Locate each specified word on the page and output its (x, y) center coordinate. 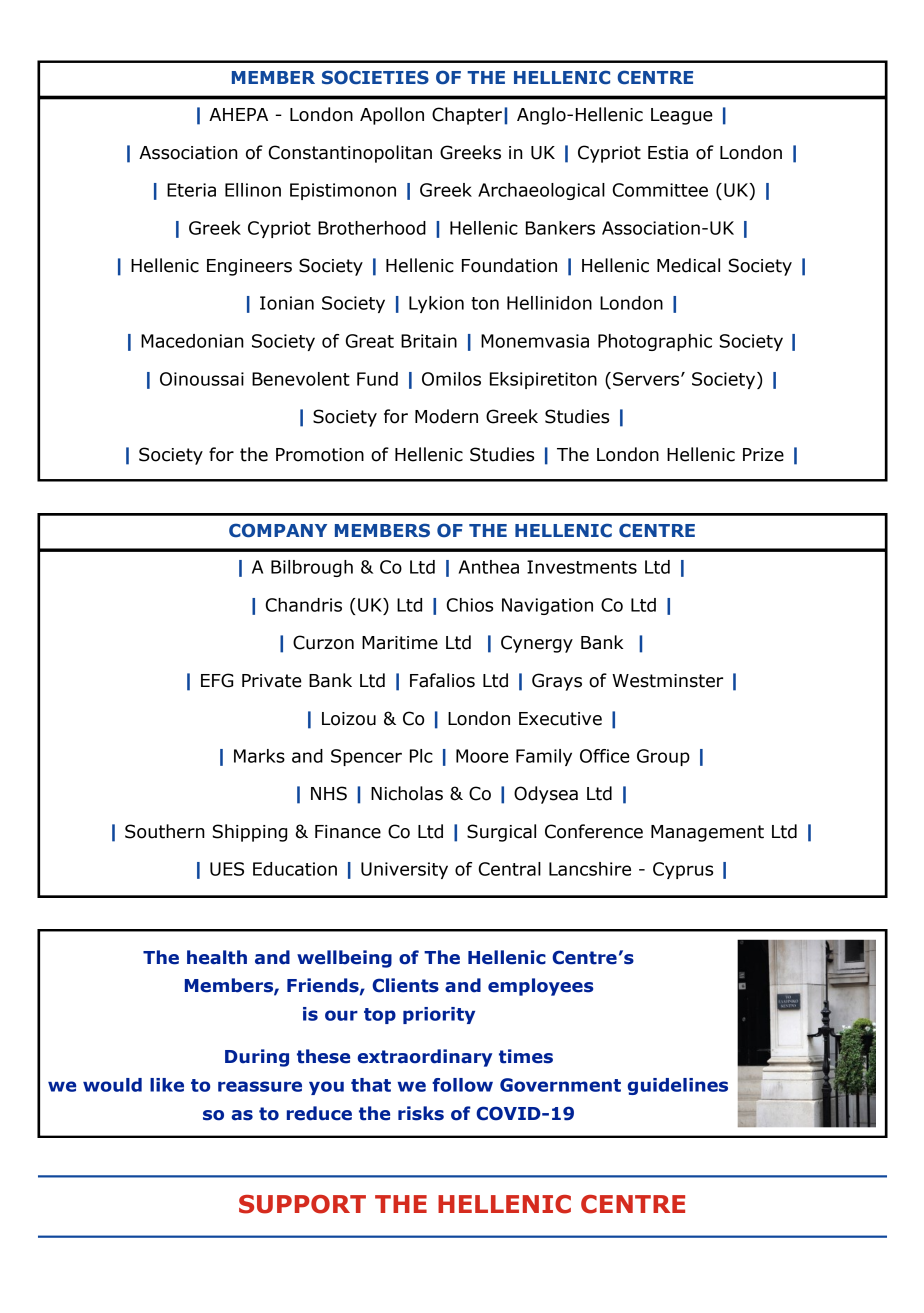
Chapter (467, 116)
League (682, 116)
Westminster (667, 681)
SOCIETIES (375, 77)
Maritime (400, 643)
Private (272, 681)
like (167, 1085)
